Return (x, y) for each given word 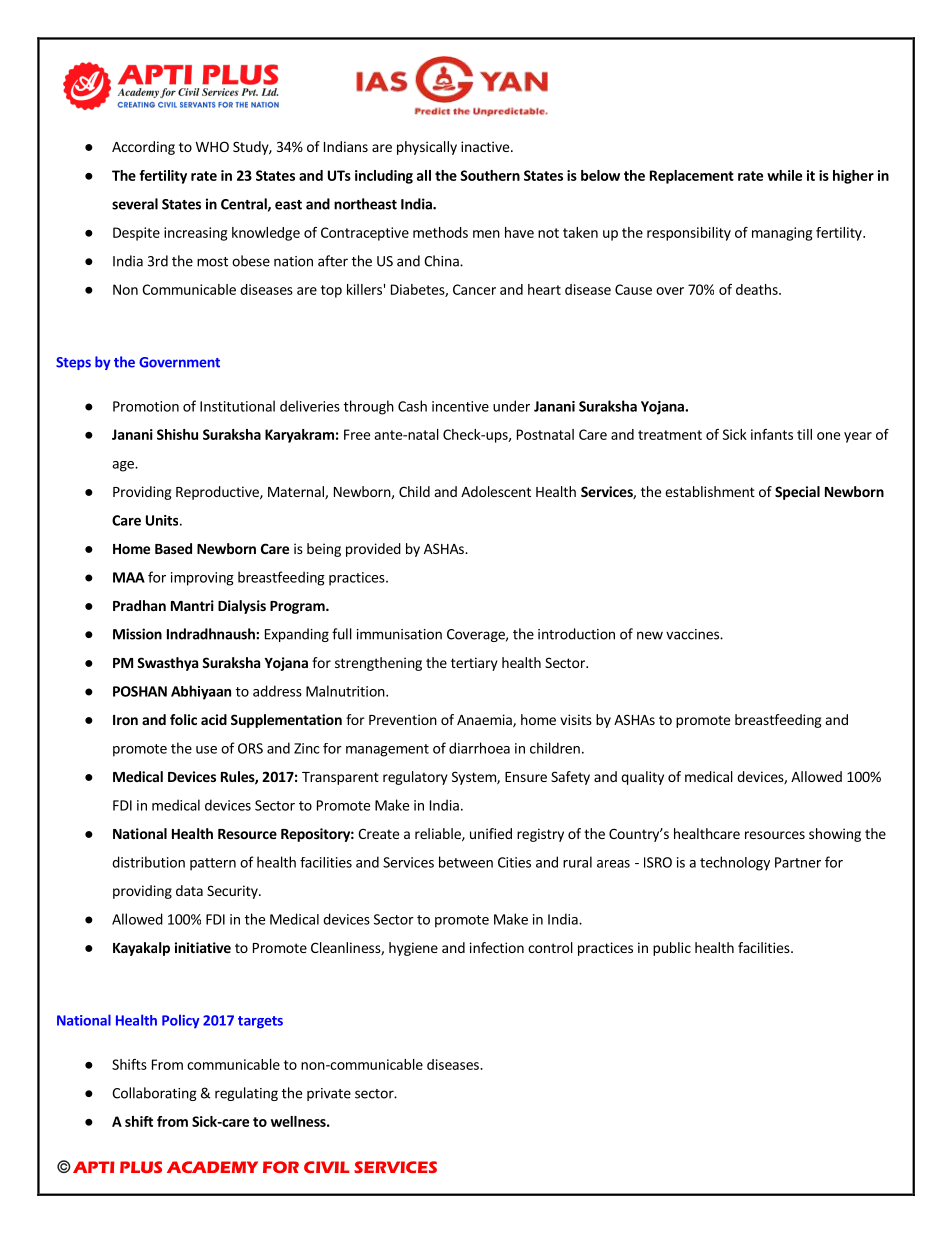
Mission (137, 634)
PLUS (141, 1167)
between (466, 862)
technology (735, 863)
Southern (490, 175)
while (784, 175)
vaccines (693, 634)
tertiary (474, 664)
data (189, 890)
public (672, 949)
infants (772, 434)
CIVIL (327, 1167)
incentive (460, 406)
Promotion (146, 406)
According (143, 148)
